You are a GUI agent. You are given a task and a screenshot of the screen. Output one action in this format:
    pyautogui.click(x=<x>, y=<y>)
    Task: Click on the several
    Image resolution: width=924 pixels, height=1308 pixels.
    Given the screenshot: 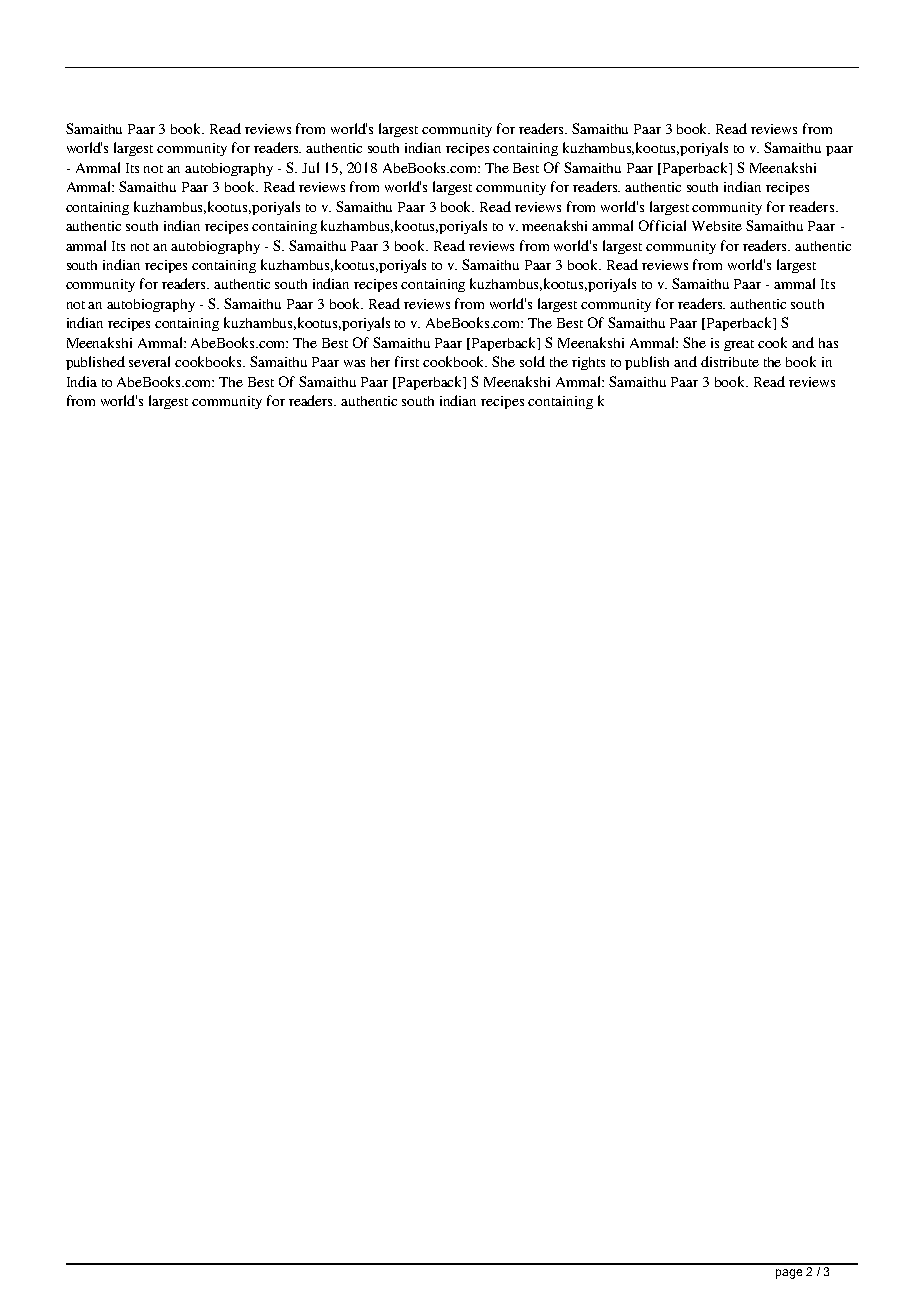 What is the action you would take?
    pyautogui.click(x=149, y=361)
